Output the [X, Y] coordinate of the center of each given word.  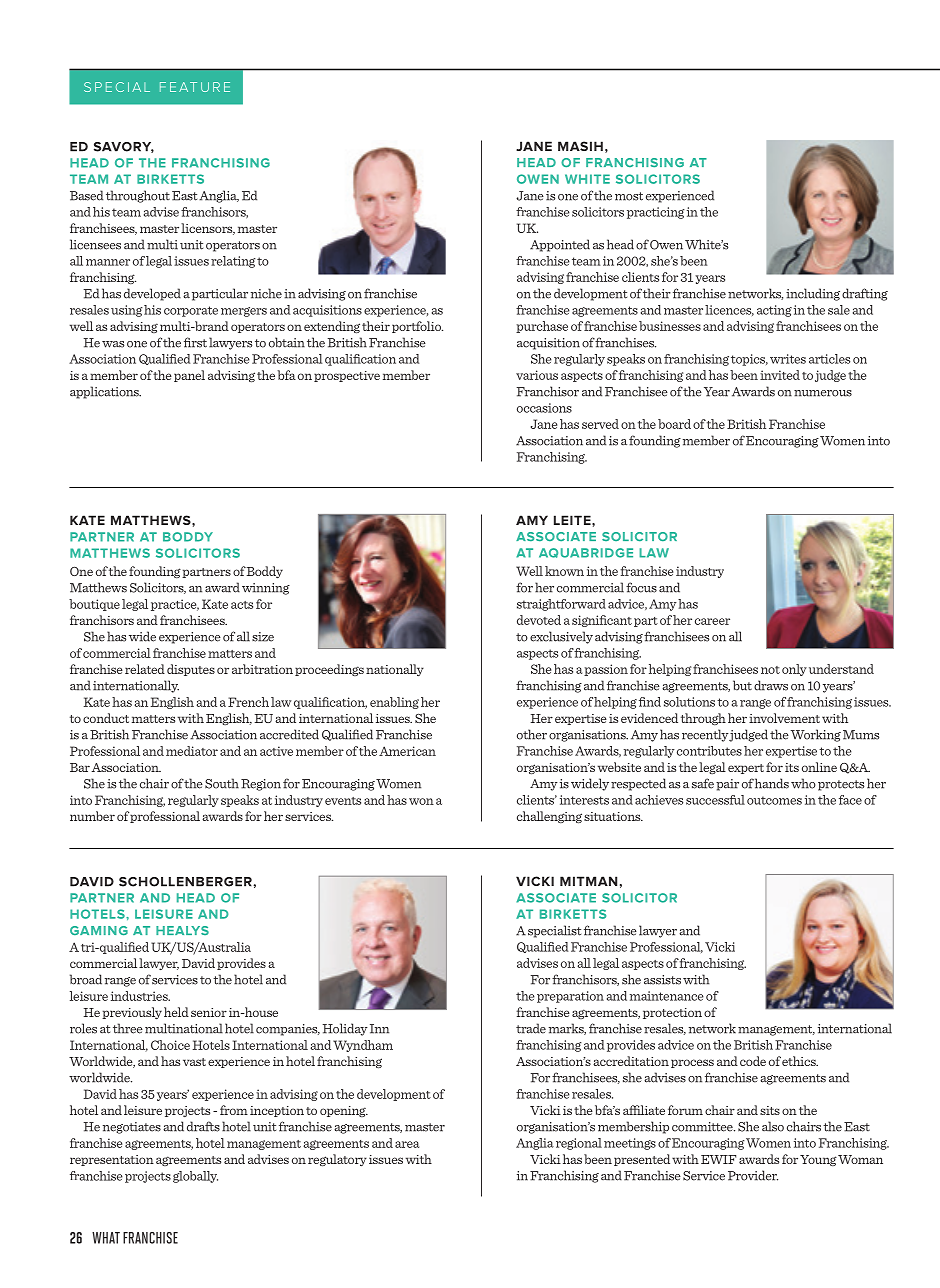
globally [195, 1177]
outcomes [774, 800]
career [712, 621]
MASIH [580, 146]
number [92, 816]
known [564, 571]
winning [266, 589]
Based [86, 195]
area [407, 1144]
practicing [656, 213]
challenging [549, 817]
